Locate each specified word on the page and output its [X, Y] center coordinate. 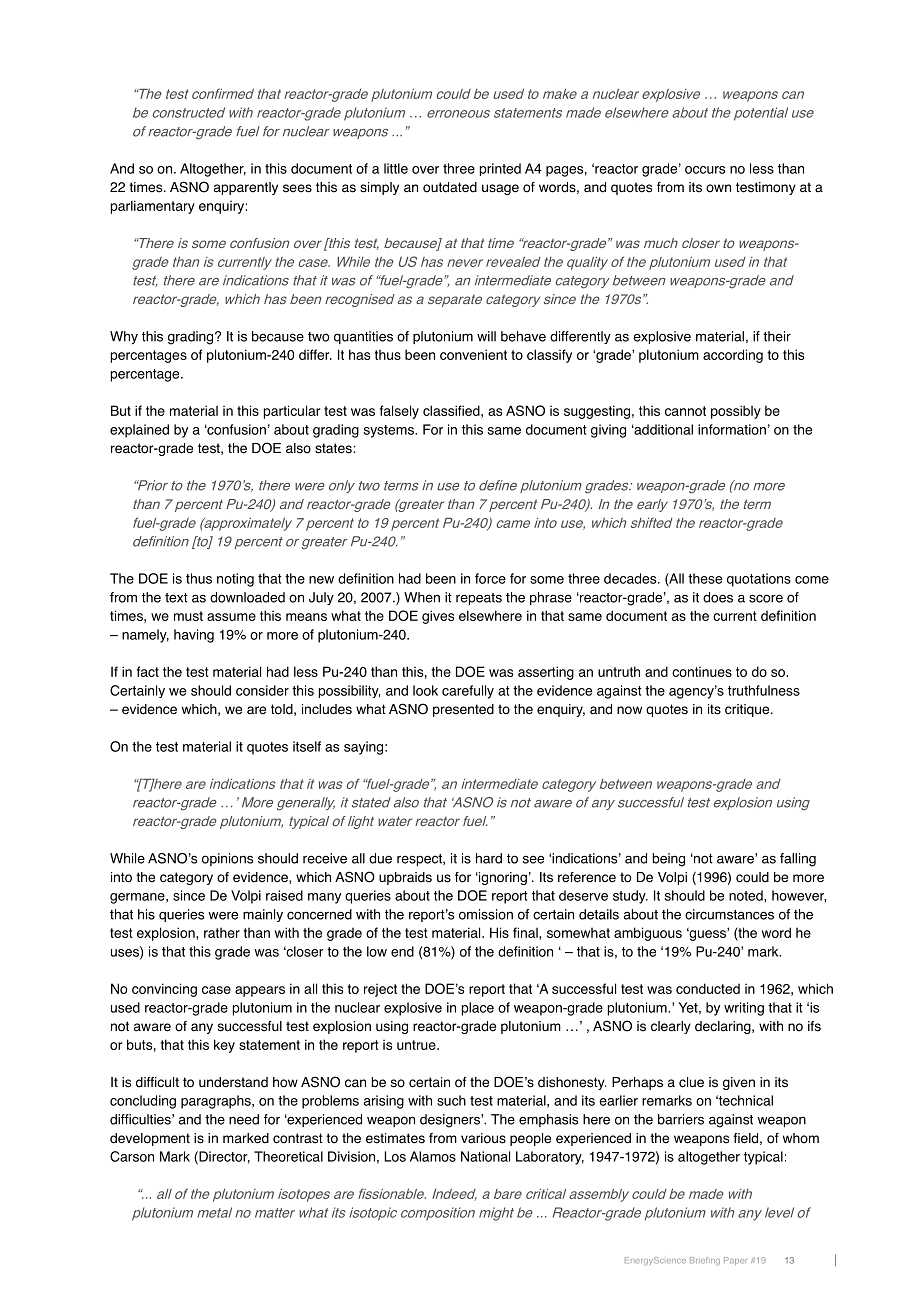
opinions [227, 859]
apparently [246, 188]
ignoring [502, 878]
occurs [705, 170]
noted [747, 895]
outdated [450, 187]
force [490, 578]
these [705, 578]
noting [235, 580]
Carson [132, 1156]
